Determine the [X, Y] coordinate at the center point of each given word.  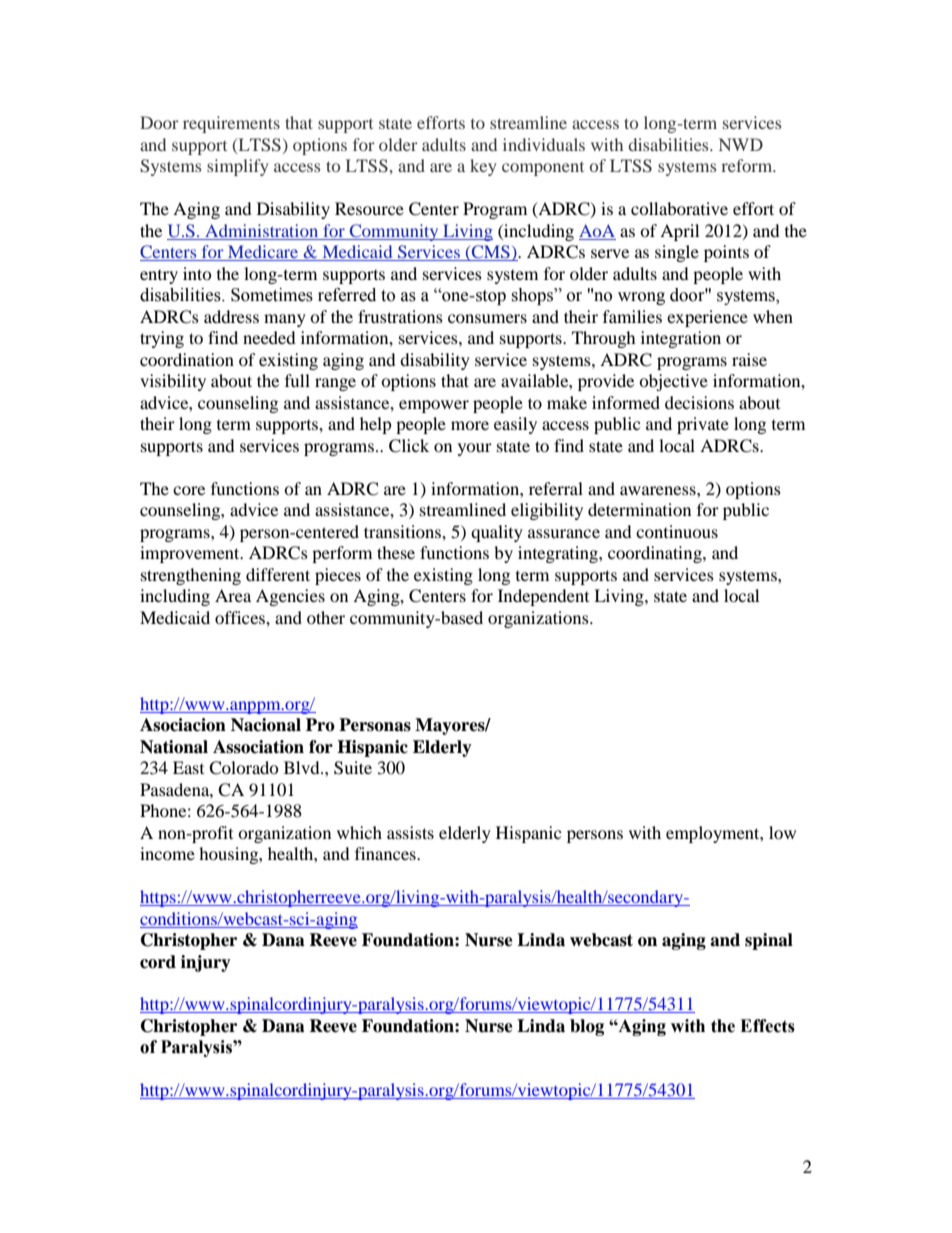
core [189, 490]
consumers [487, 318]
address [231, 316]
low [782, 832]
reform [748, 165]
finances [386, 853]
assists [410, 832]
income [167, 853]
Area [233, 595]
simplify [237, 167]
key [483, 167]
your [475, 449]
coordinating [656, 554]
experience [707, 318]
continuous [677, 531]
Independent [543, 597]
